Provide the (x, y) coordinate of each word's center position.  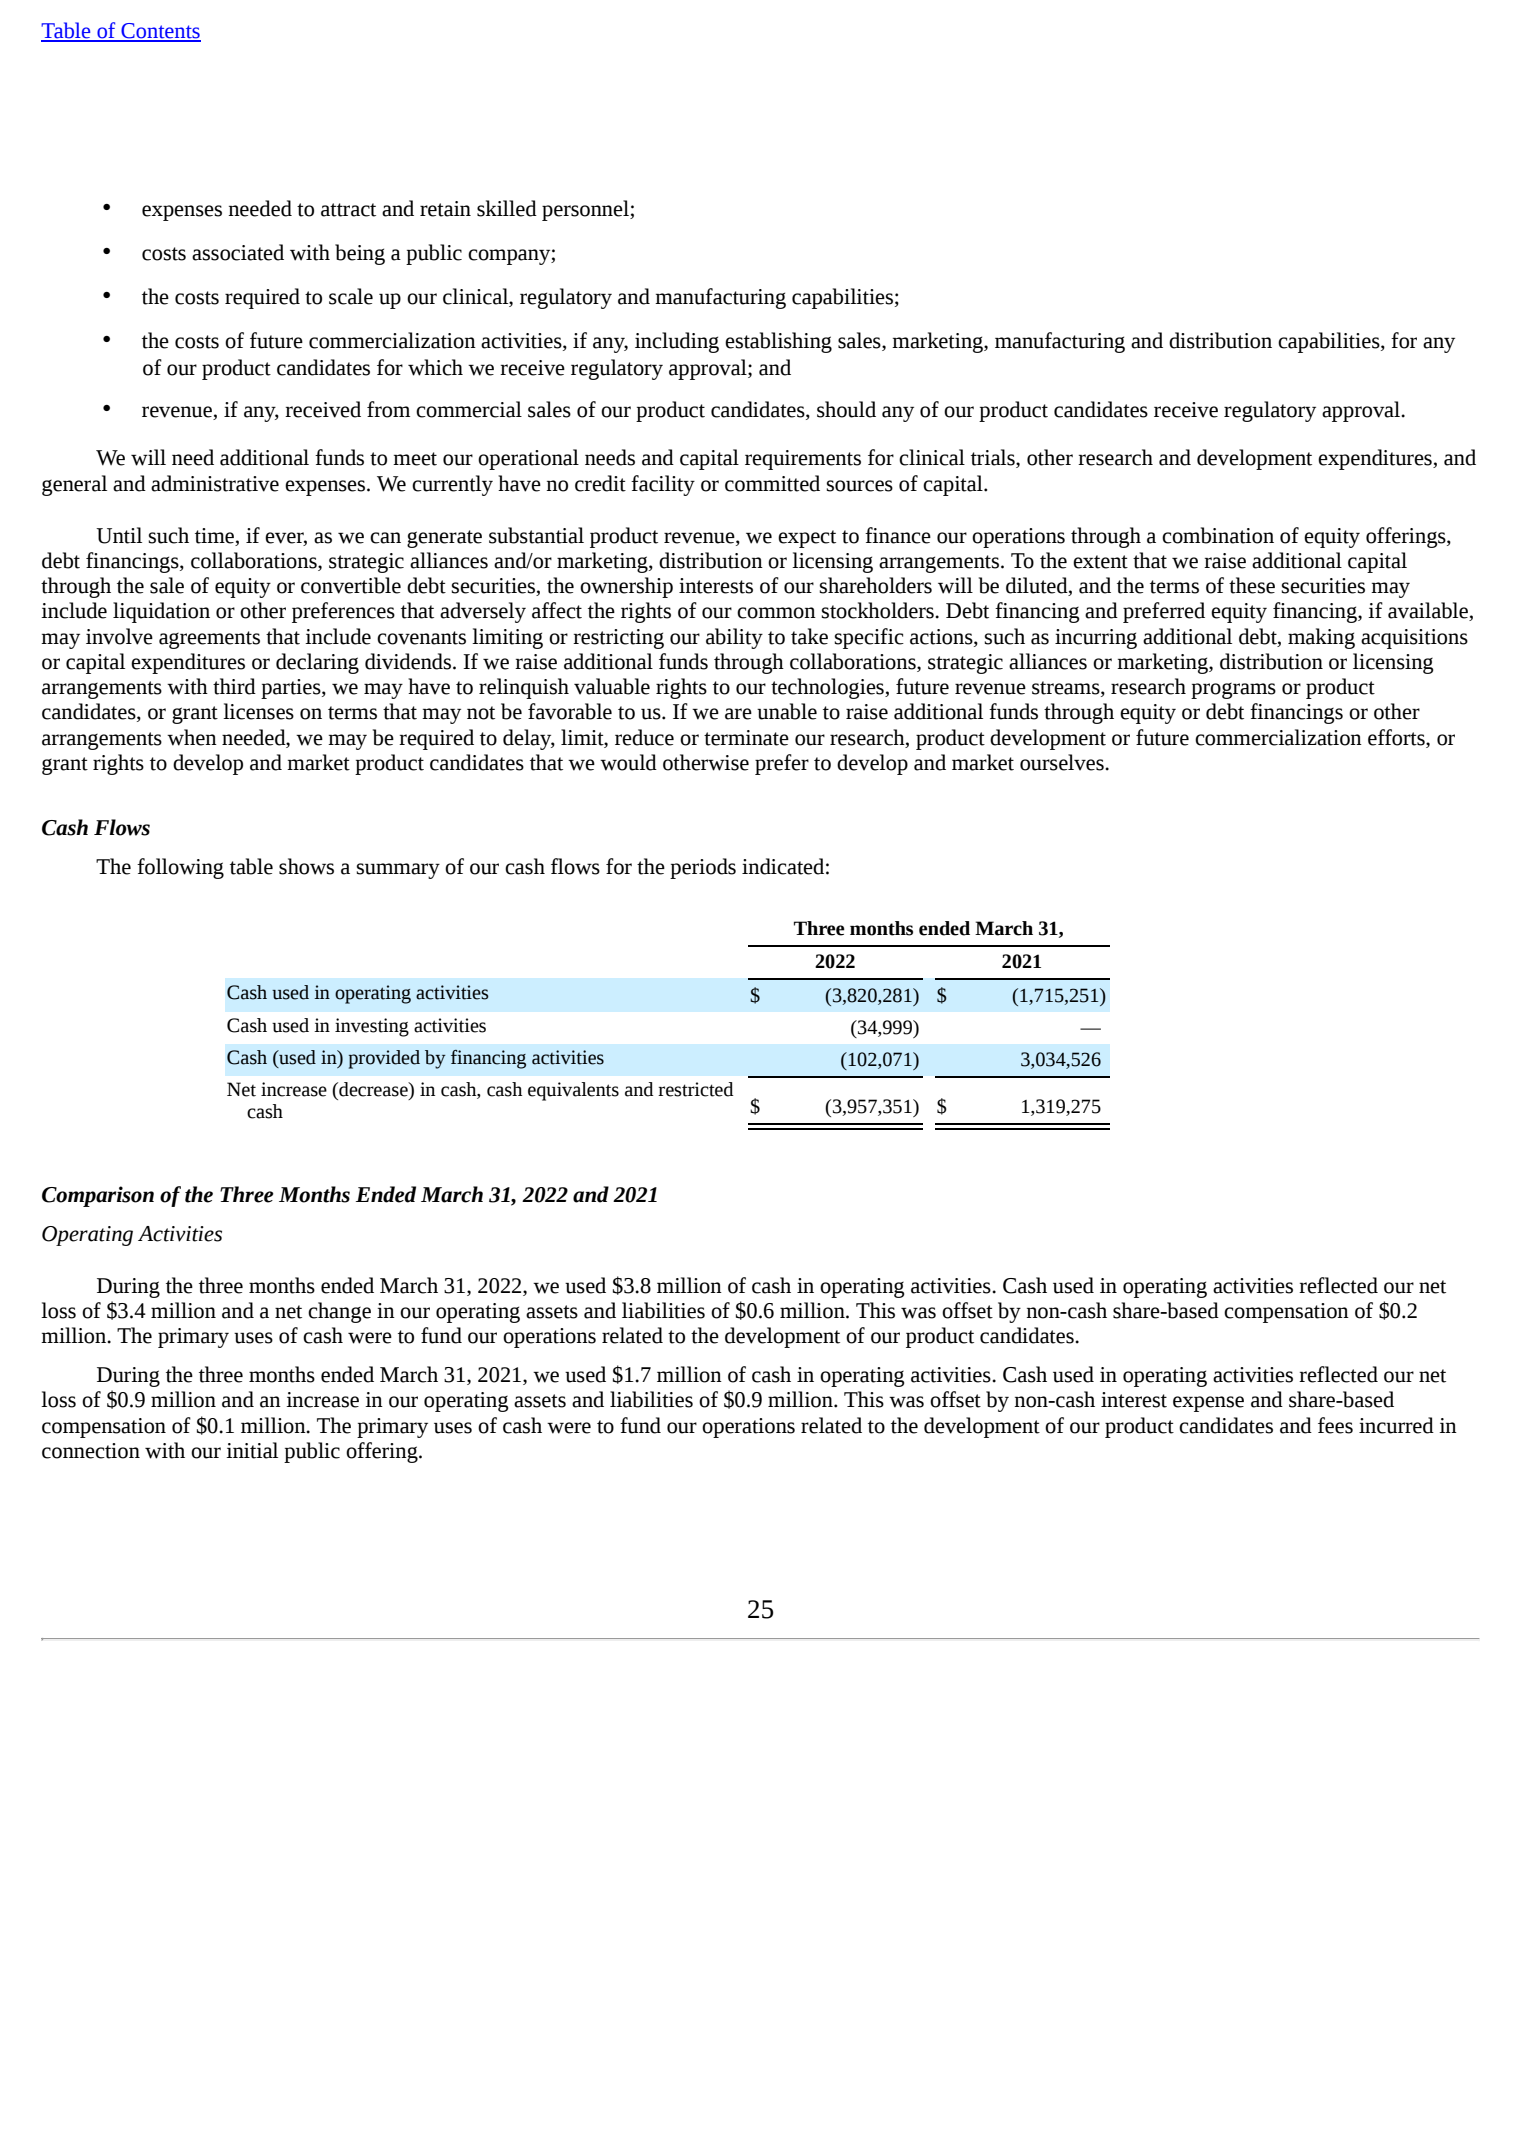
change (339, 1312)
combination (1218, 535)
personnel (586, 210)
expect (807, 539)
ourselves (1063, 762)
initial (252, 1450)
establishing (778, 342)
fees (1335, 1425)
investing (372, 1027)
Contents (160, 32)
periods (703, 868)
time (214, 536)
